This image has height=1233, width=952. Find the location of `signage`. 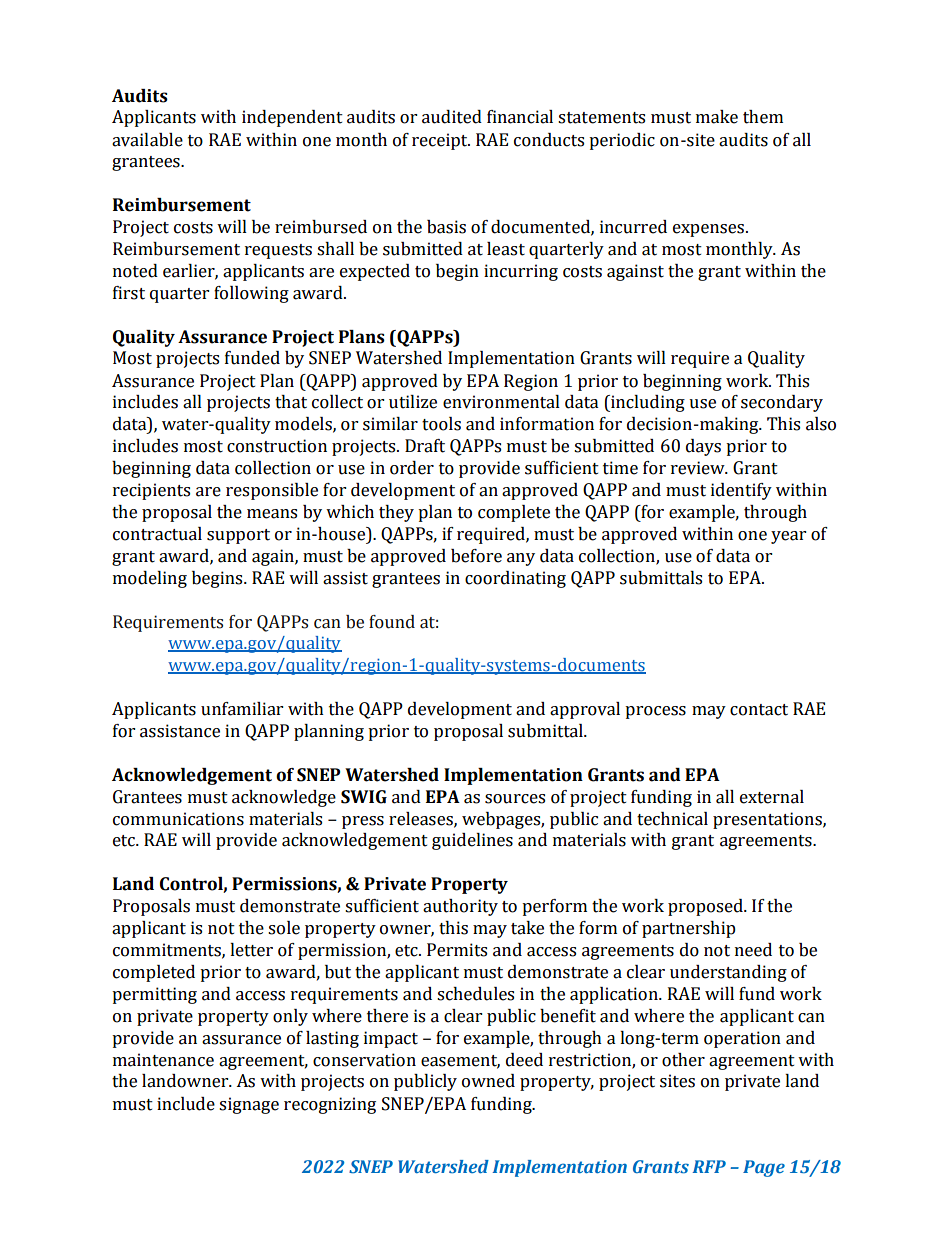

signage is located at coordinates (249, 1105).
